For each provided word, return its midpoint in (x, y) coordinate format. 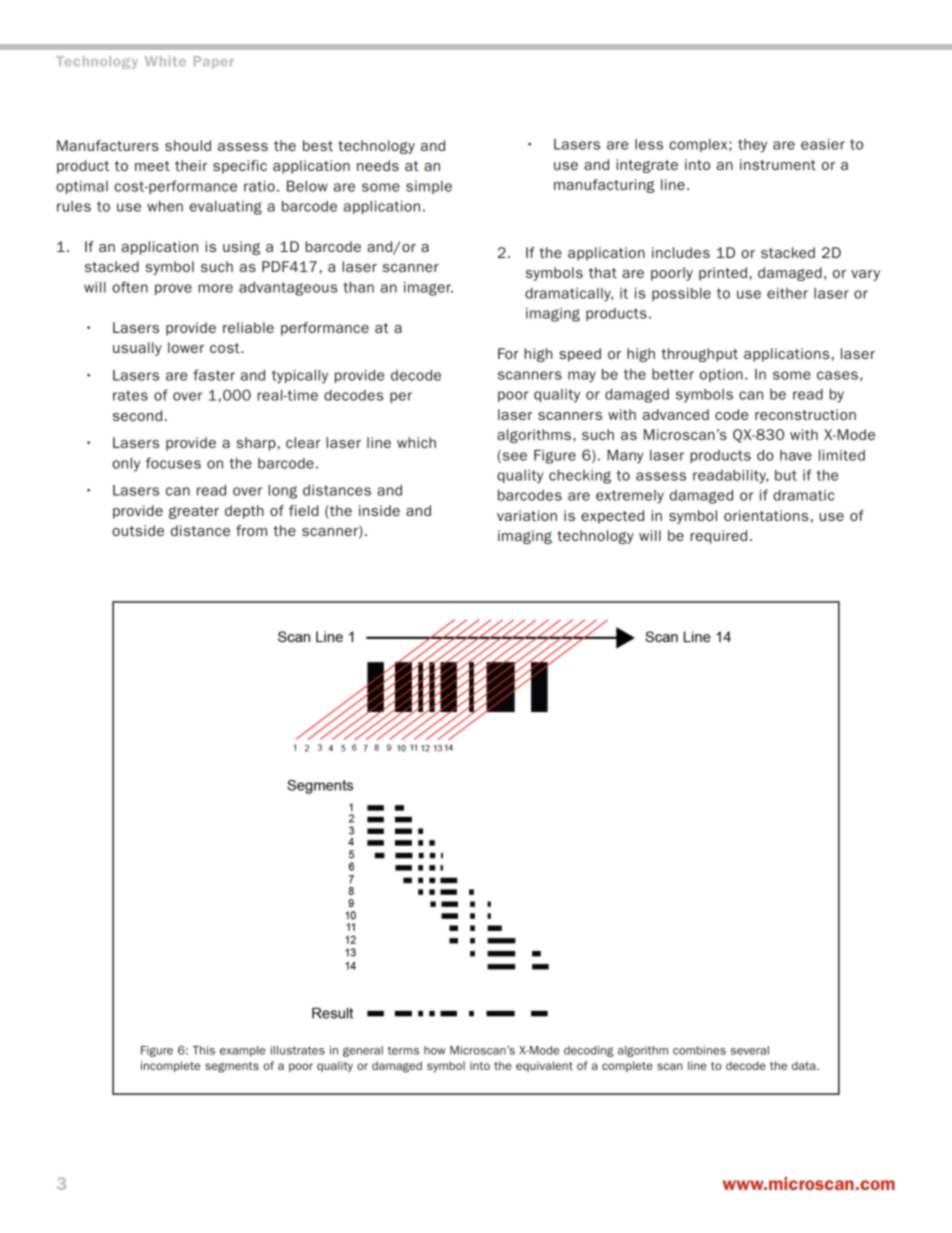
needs (378, 165)
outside (138, 530)
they (752, 146)
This (204, 1050)
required (718, 537)
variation (527, 515)
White (165, 61)
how (435, 1050)
